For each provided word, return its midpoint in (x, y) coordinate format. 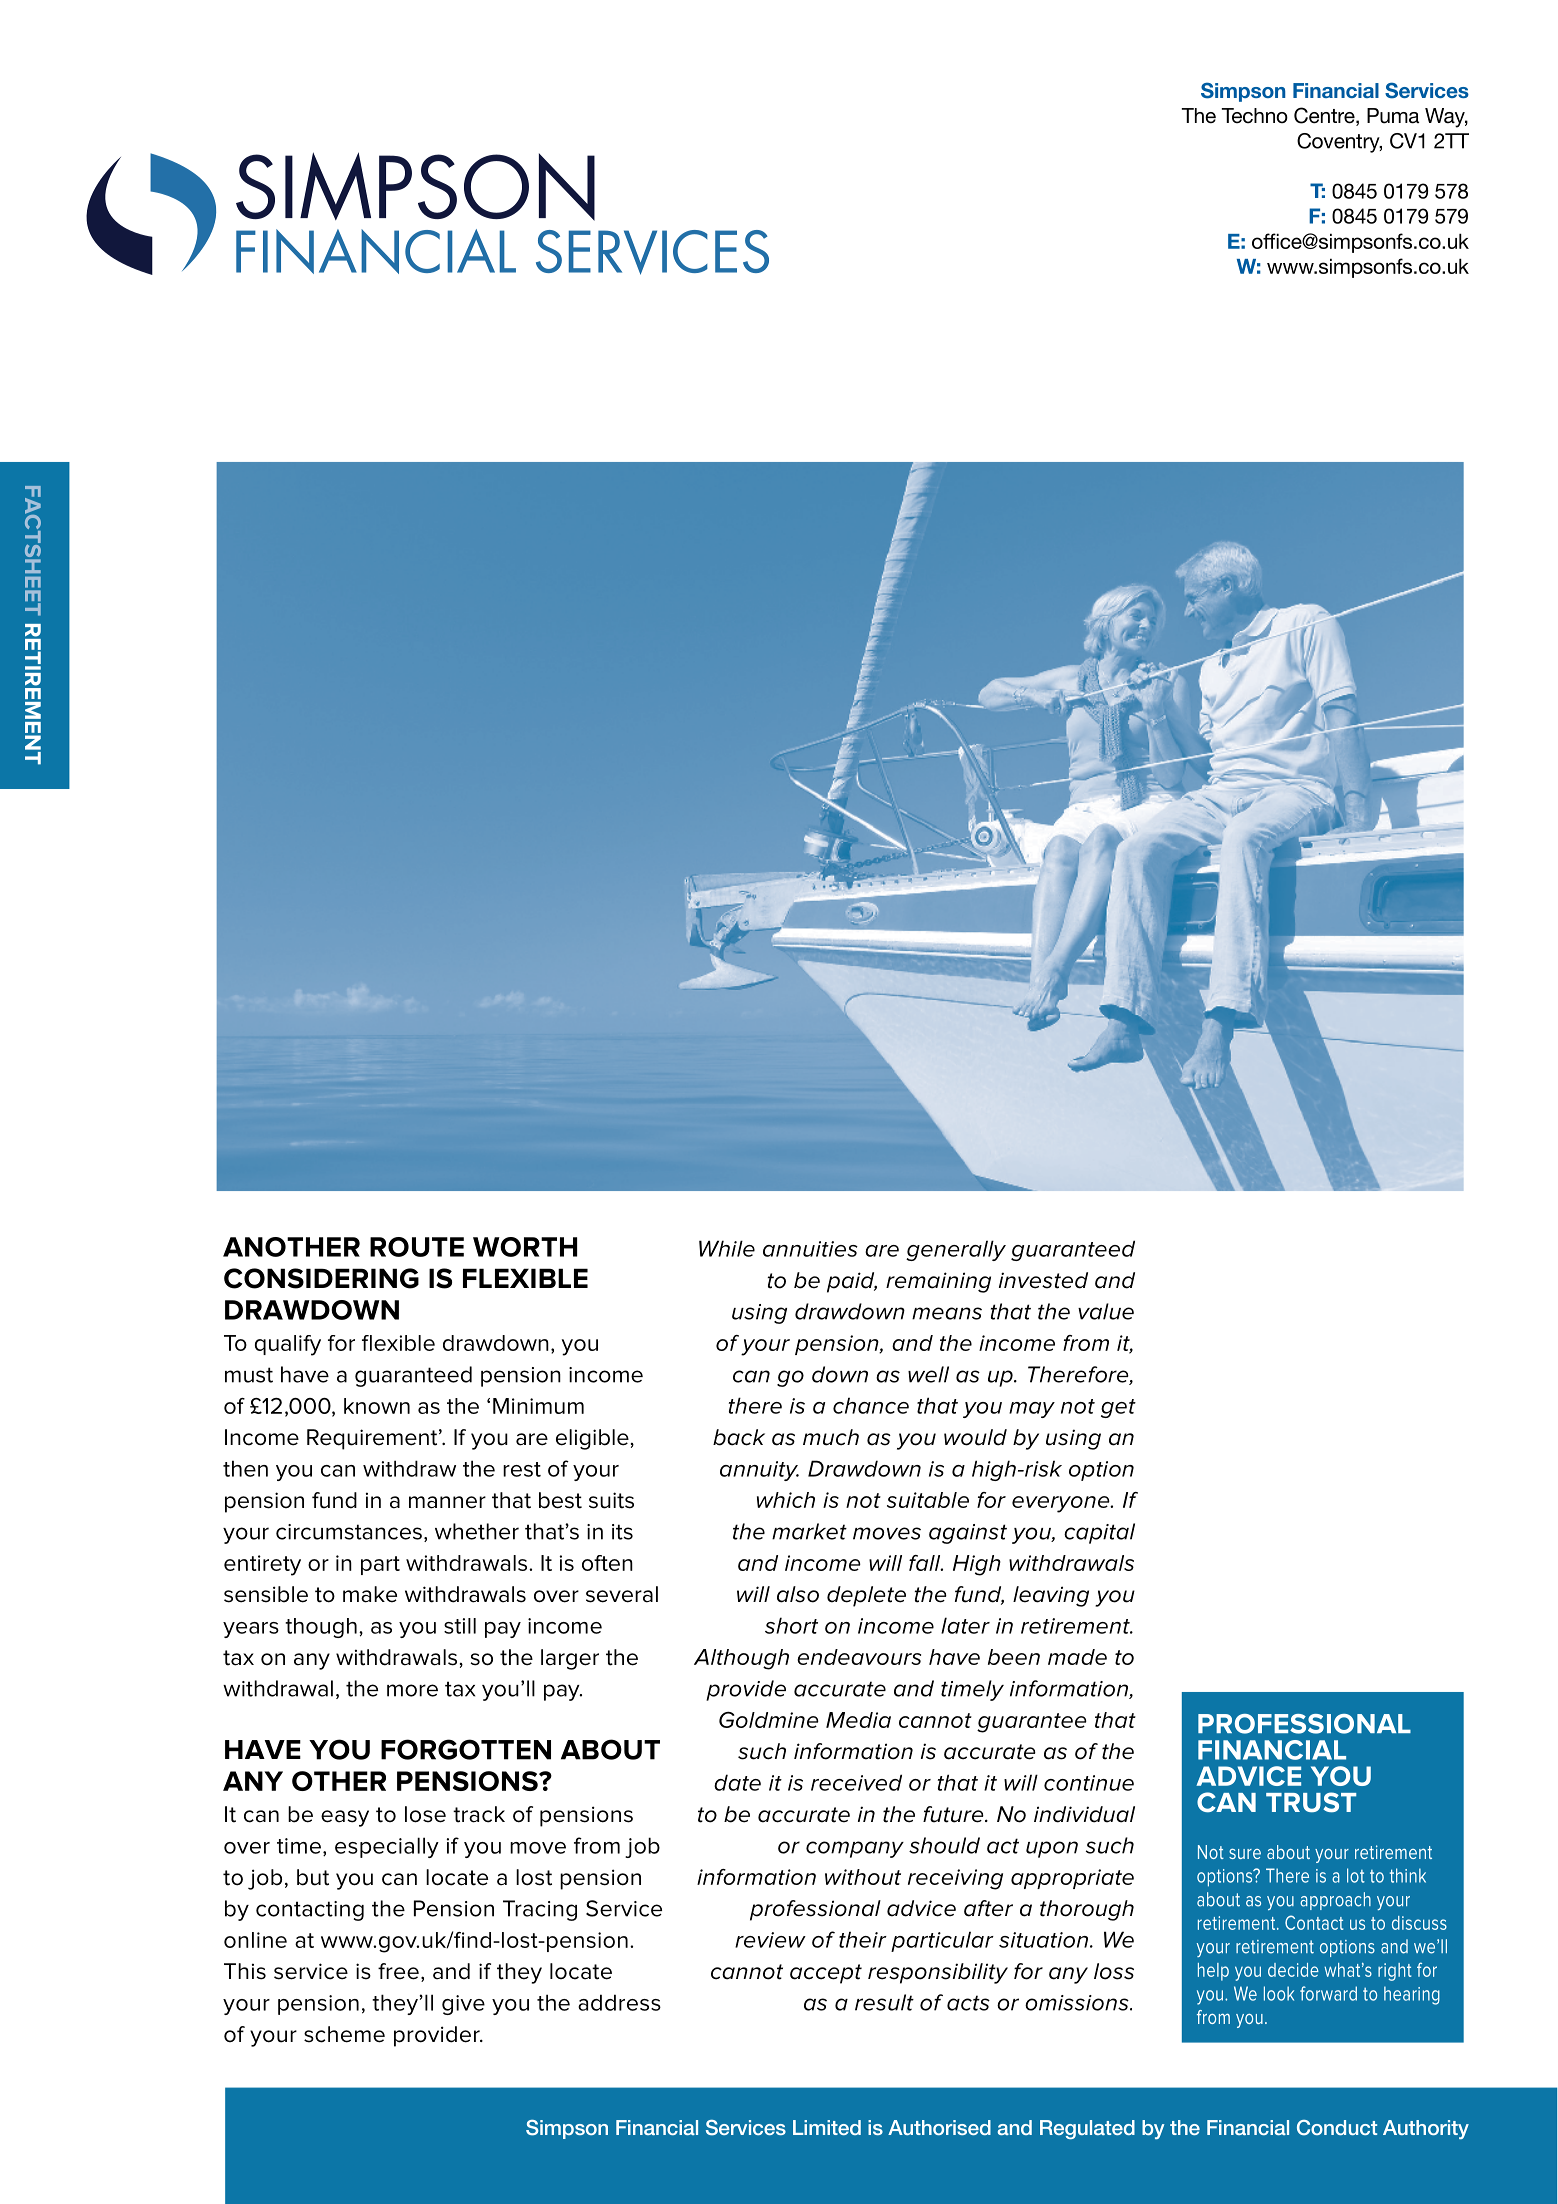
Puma (1393, 116)
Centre (1325, 116)
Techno (1254, 116)
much (831, 1437)
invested (1043, 1280)
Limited (827, 2127)
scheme (344, 2034)
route (417, 1247)
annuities (810, 1249)
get (1118, 1408)
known (377, 1406)
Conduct (1337, 2128)
